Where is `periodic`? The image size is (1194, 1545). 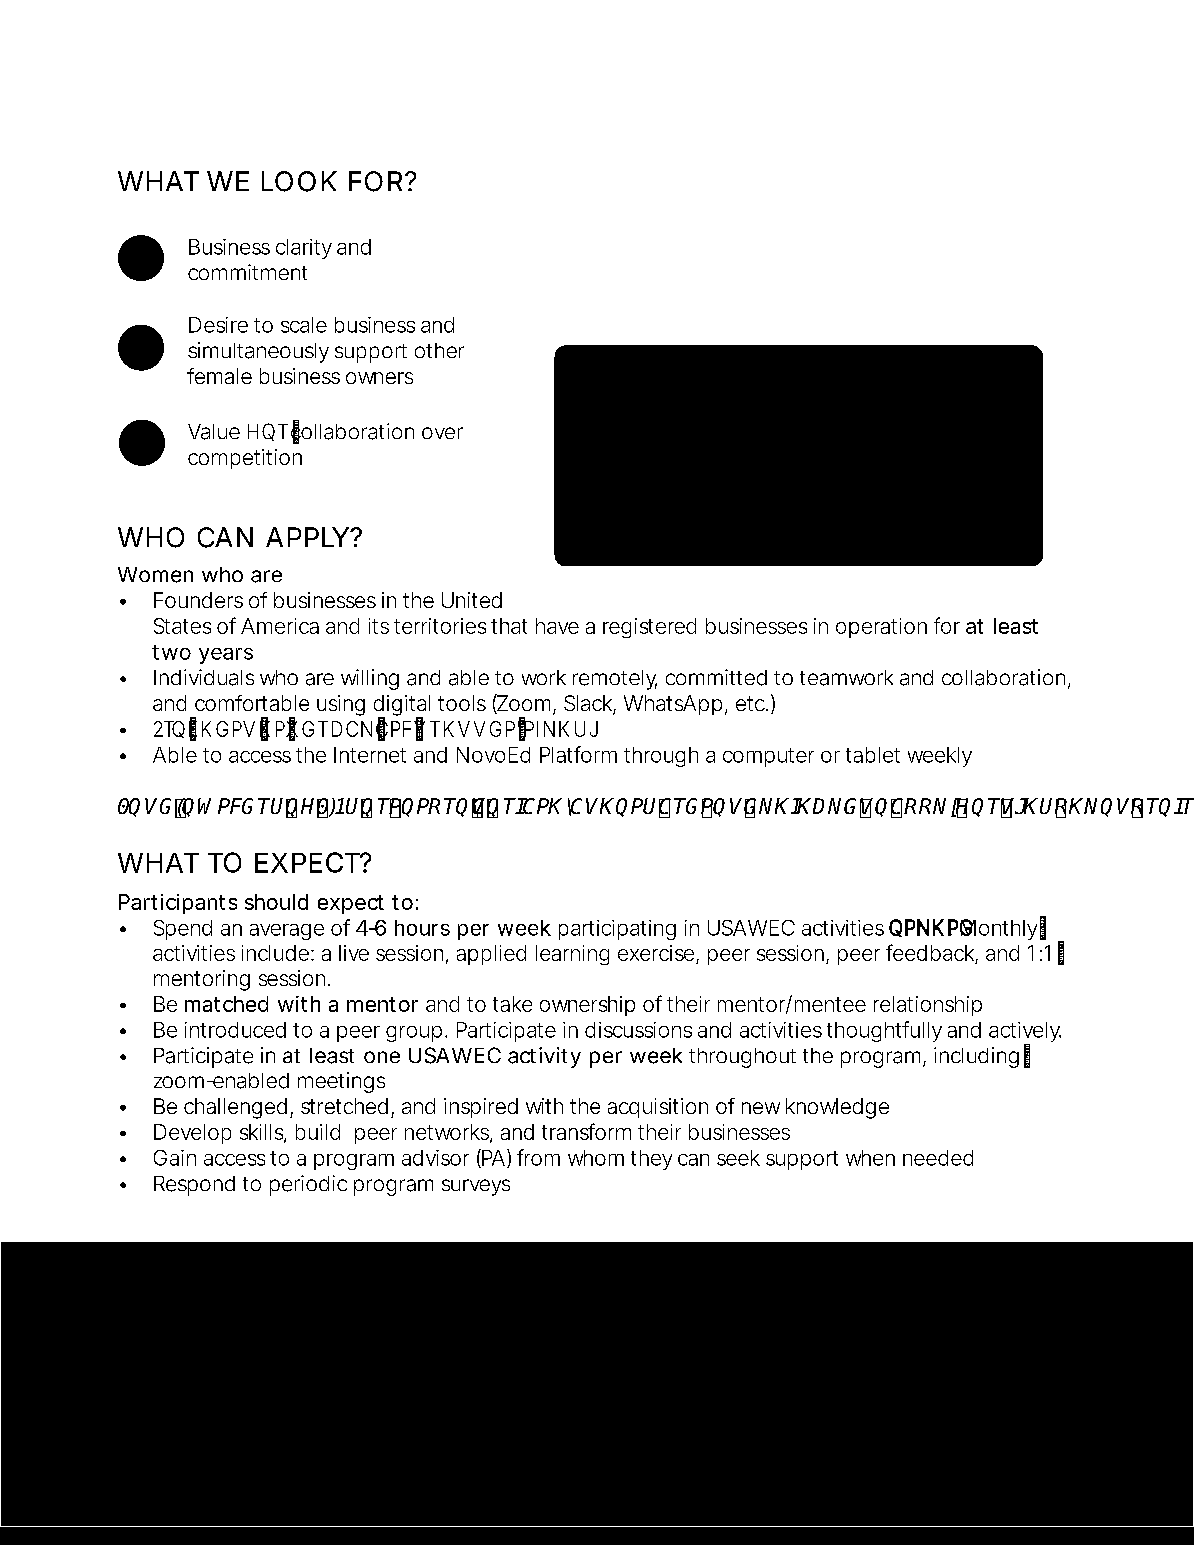
periodic is located at coordinates (308, 1185).
